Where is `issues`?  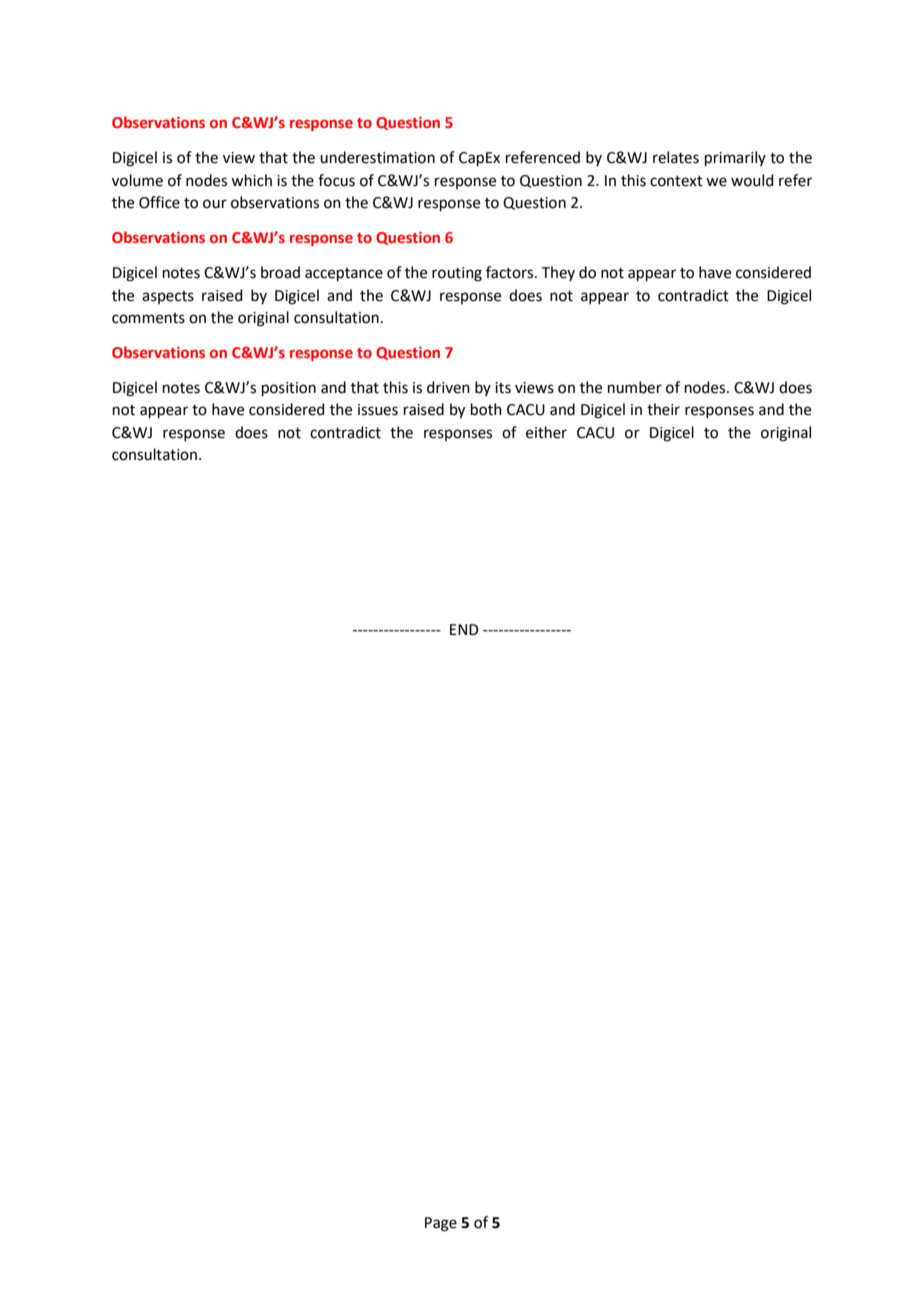
issues is located at coordinates (378, 410).
